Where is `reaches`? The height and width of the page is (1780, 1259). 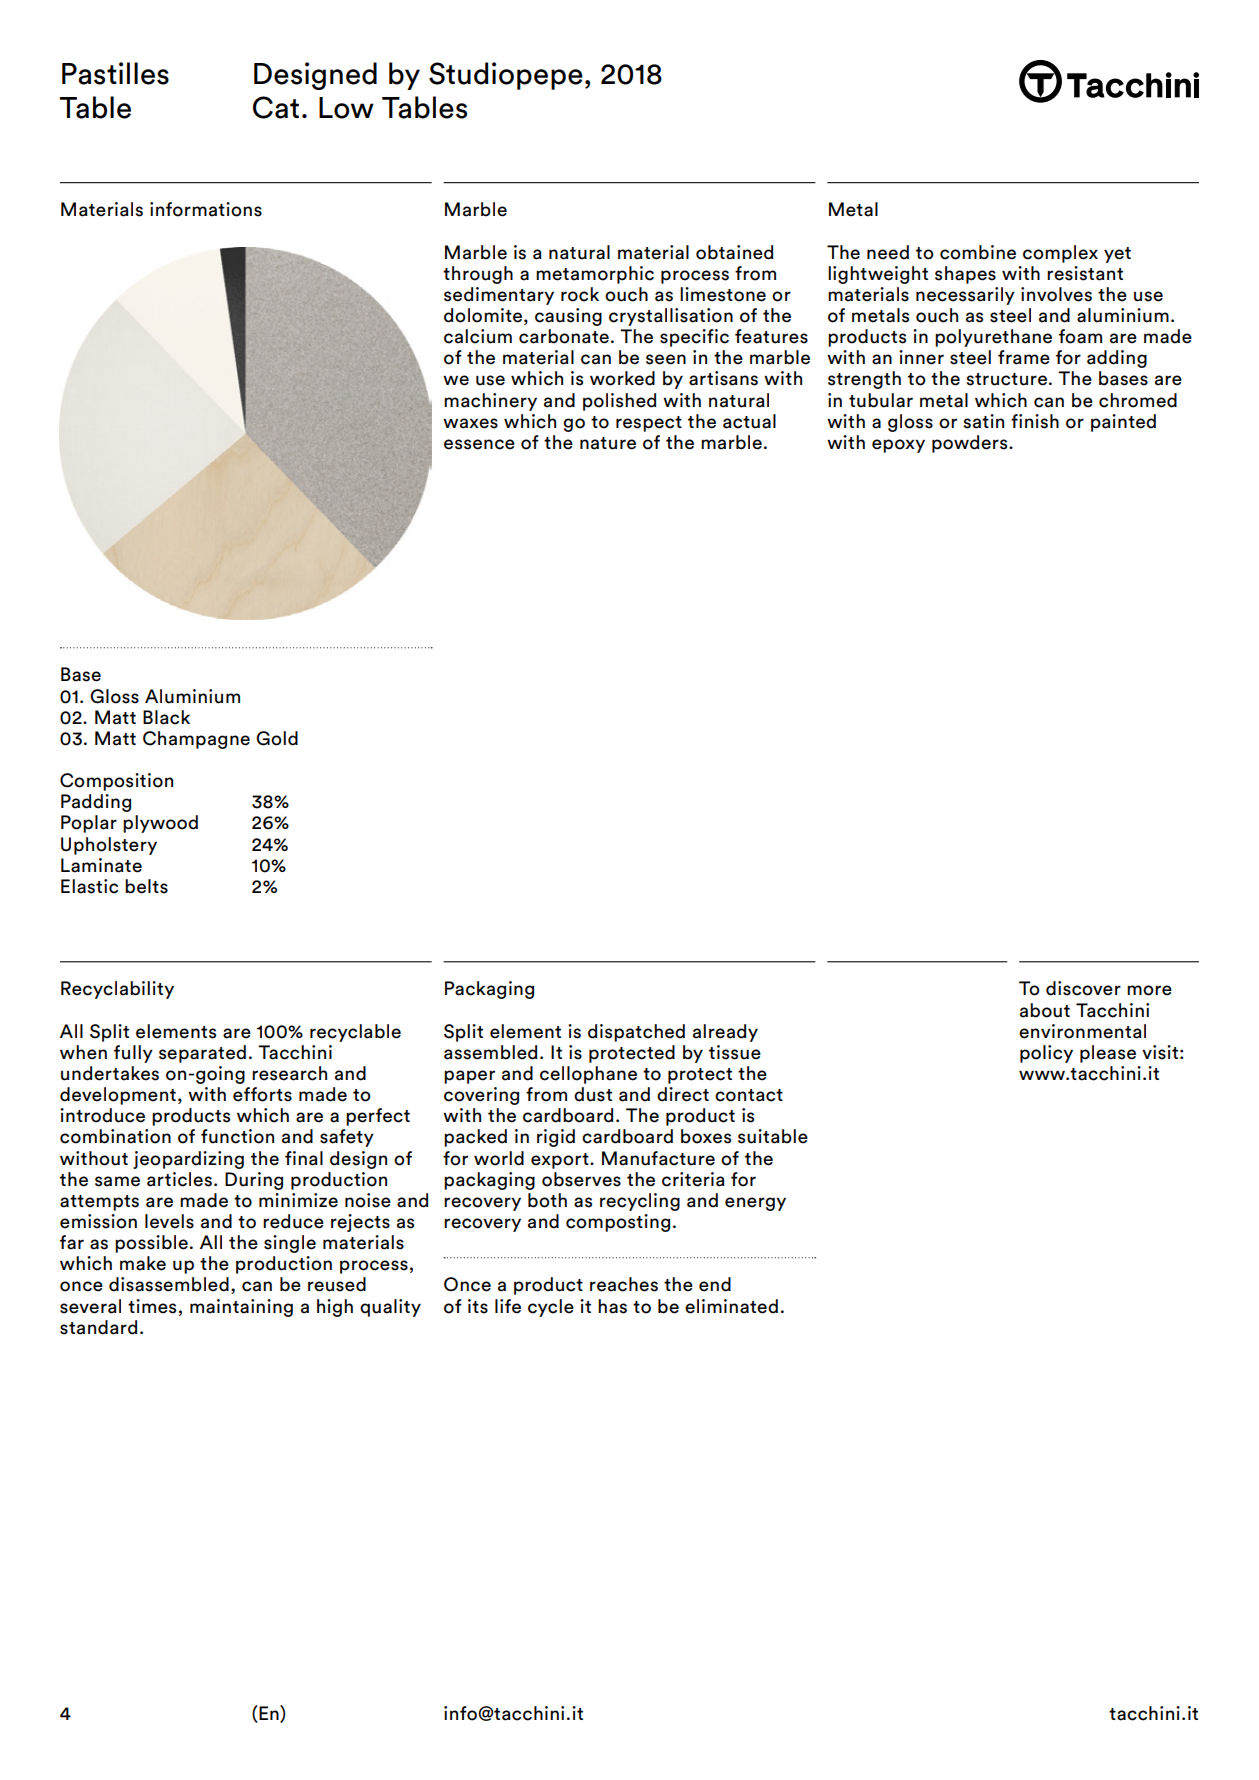 reaches is located at coordinates (624, 1284).
